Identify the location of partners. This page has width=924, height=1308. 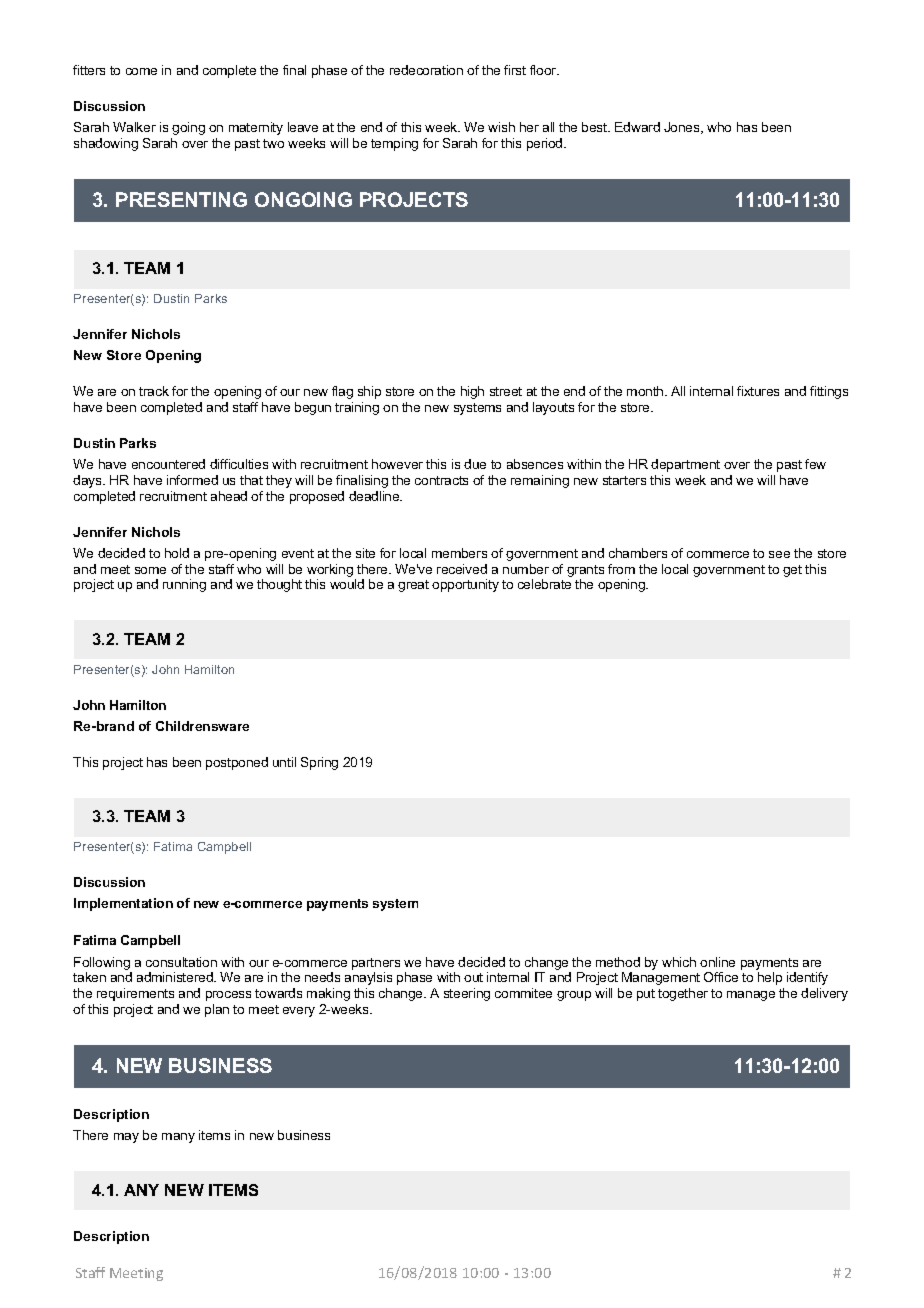
(376, 964).
